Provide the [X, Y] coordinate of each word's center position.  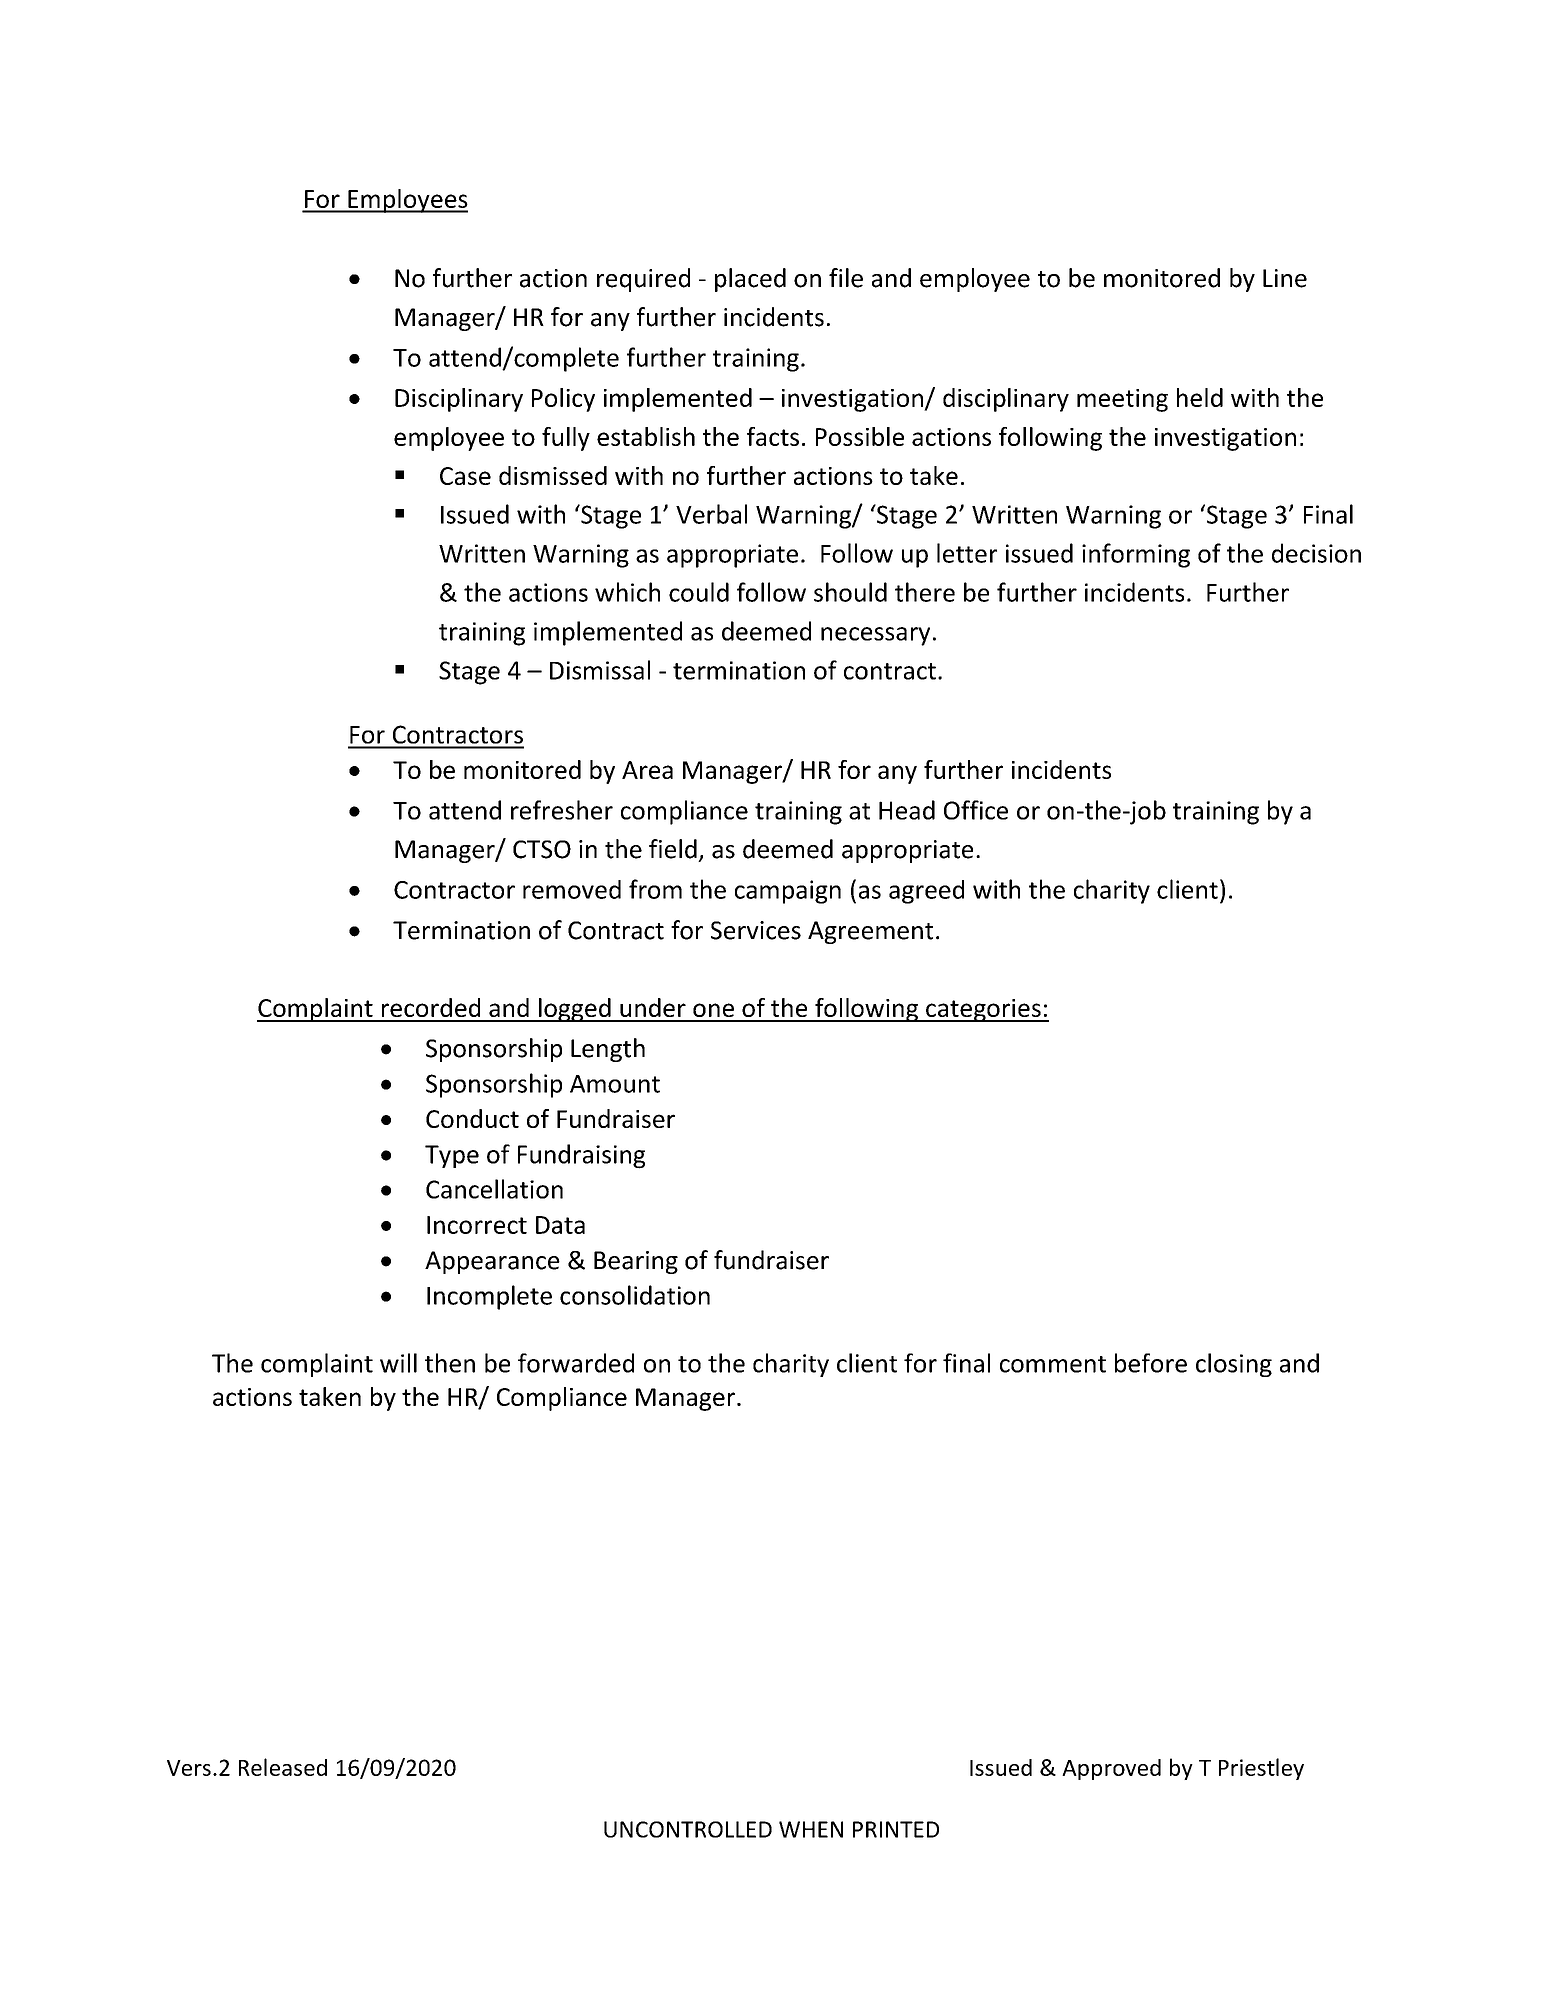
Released [283, 1767]
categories [983, 1010]
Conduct [472, 1118]
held [1200, 397]
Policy [563, 400]
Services [756, 930]
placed [750, 280]
